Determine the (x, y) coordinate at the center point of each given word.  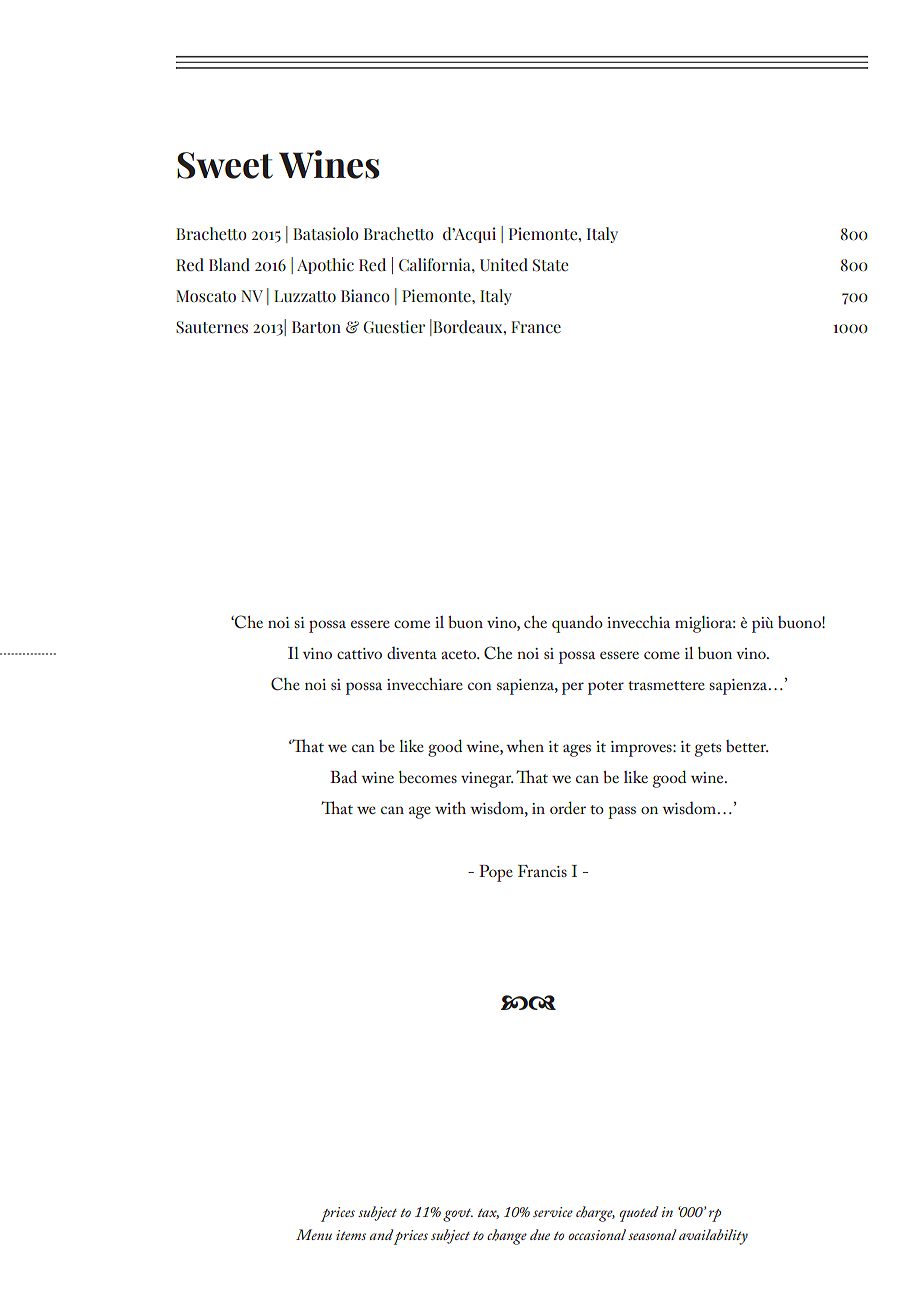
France (536, 327)
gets (708, 750)
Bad (343, 776)
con (480, 686)
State (550, 265)
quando (577, 624)
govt (458, 1215)
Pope (496, 873)
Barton (316, 327)
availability (713, 1237)
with (450, 808)
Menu (314, 1234)
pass (622, 812)
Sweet (225, 165)
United (504, 265)
